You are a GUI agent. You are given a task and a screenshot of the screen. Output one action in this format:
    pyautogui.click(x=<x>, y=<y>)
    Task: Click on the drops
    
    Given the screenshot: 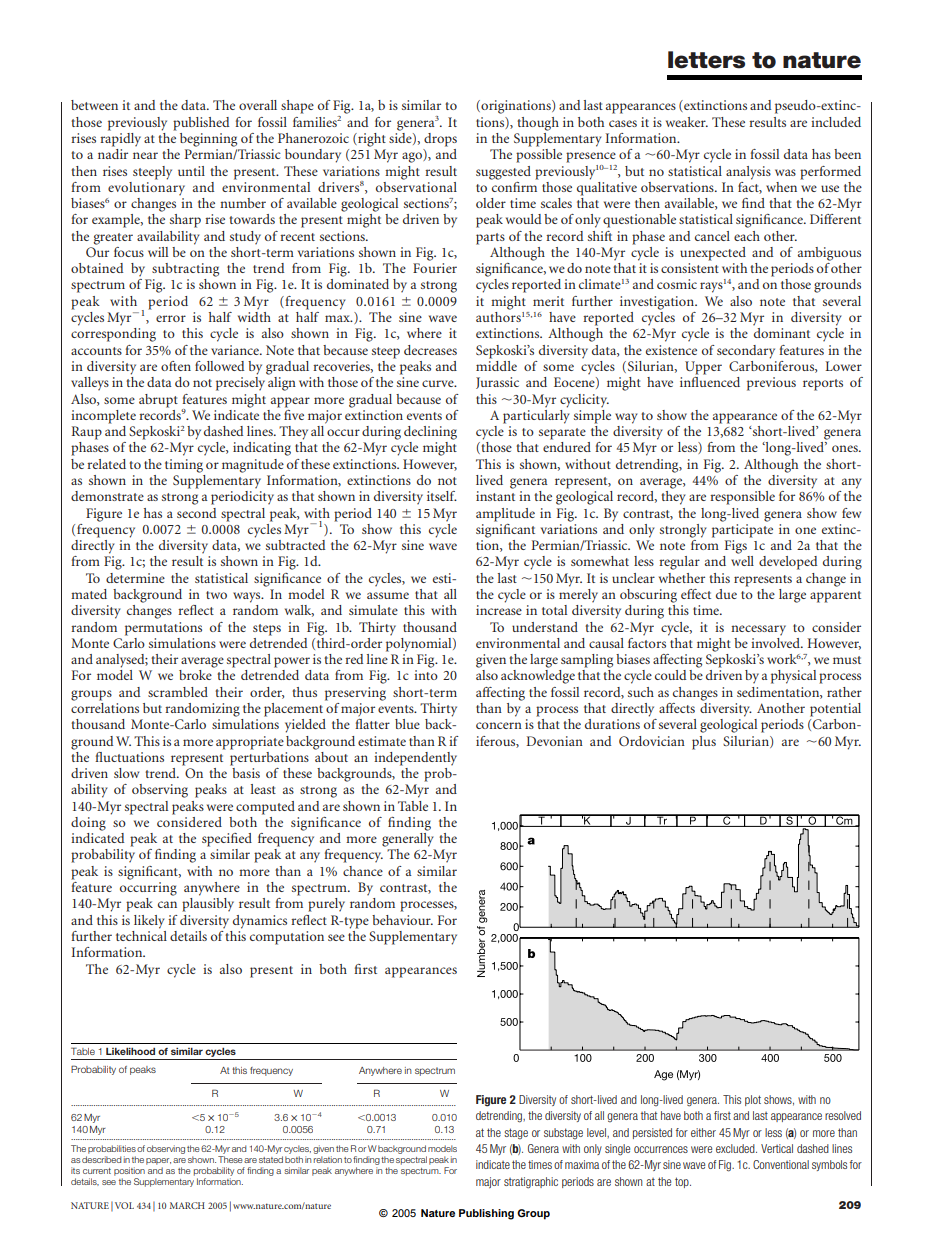 What is the action you would take?
    pyautogui.click(x=440, y=140)
